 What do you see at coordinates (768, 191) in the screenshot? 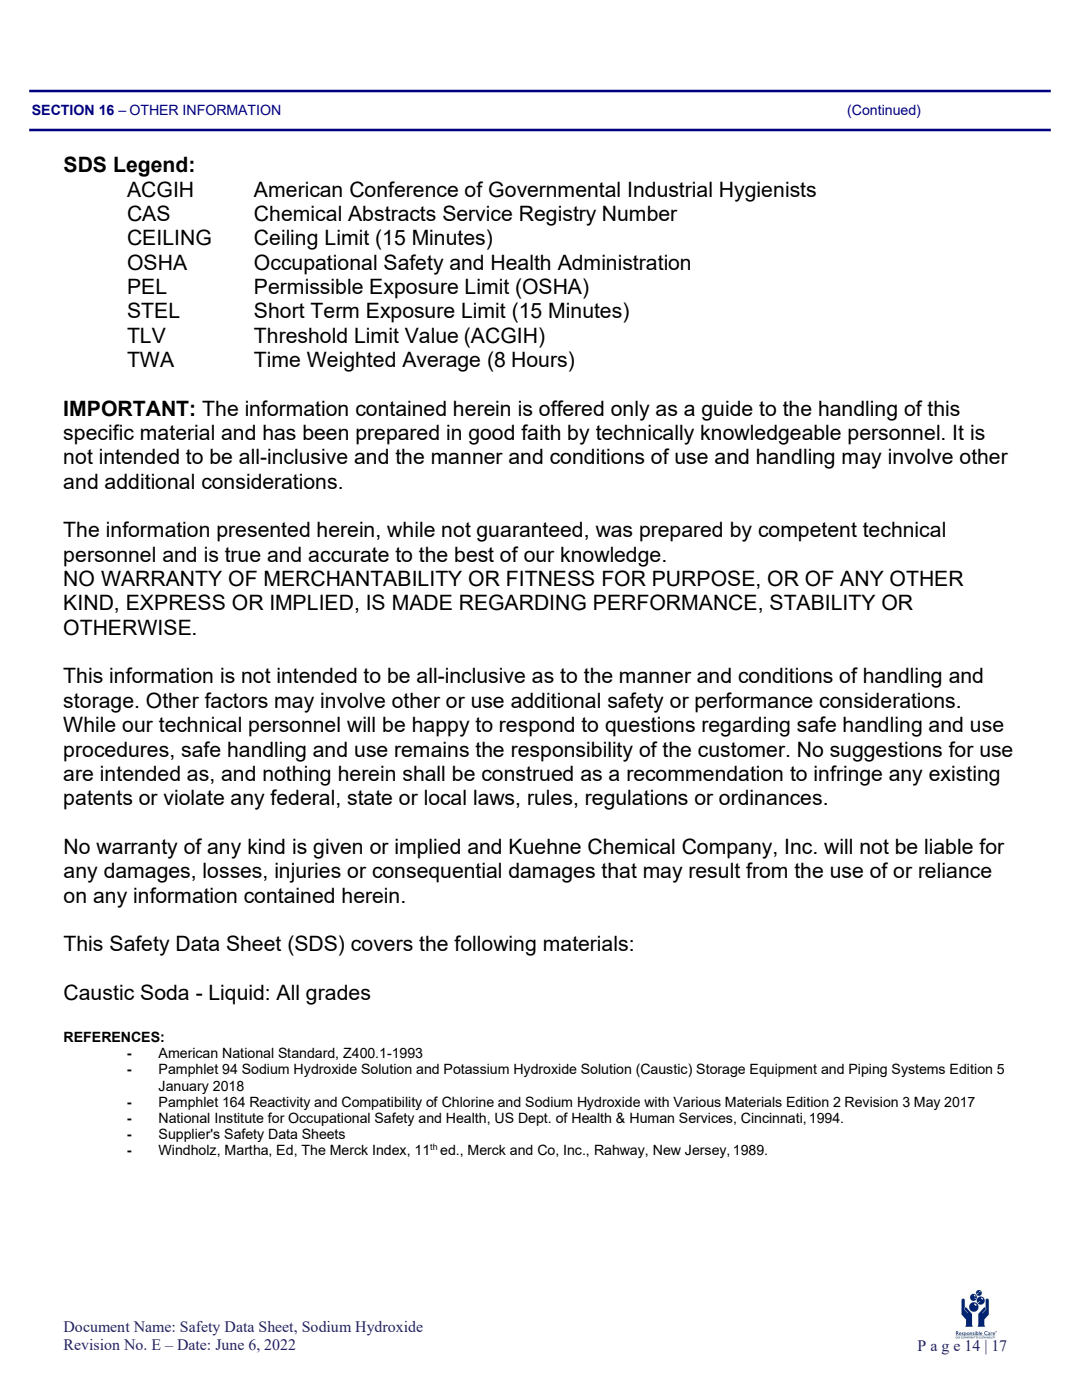
I see `Hygienists` at bounding box center [768, 191].
